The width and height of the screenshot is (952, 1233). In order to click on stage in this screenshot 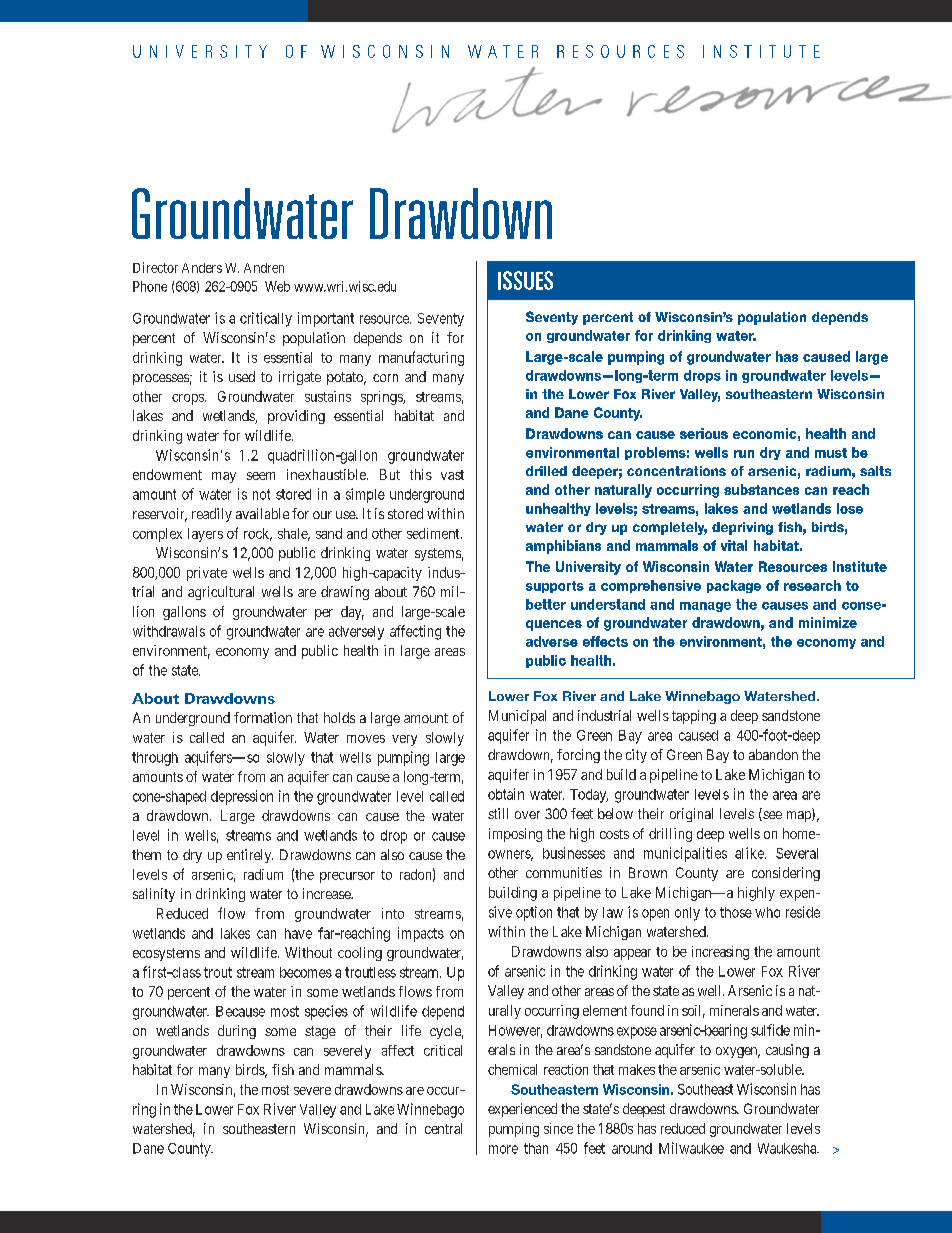, I will do `click(320, 1032)`.
